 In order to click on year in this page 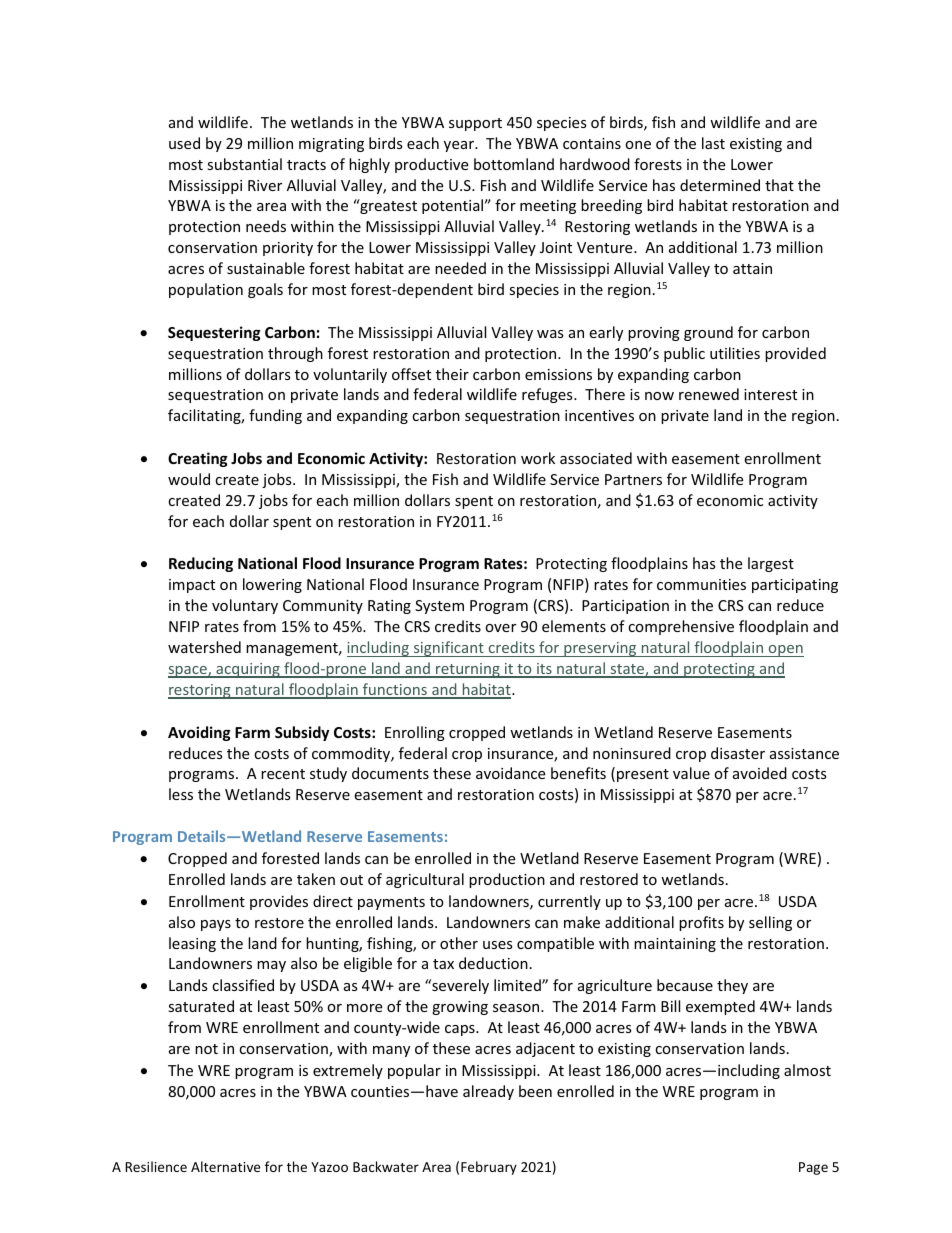, I will do `click(460, 146)`.
